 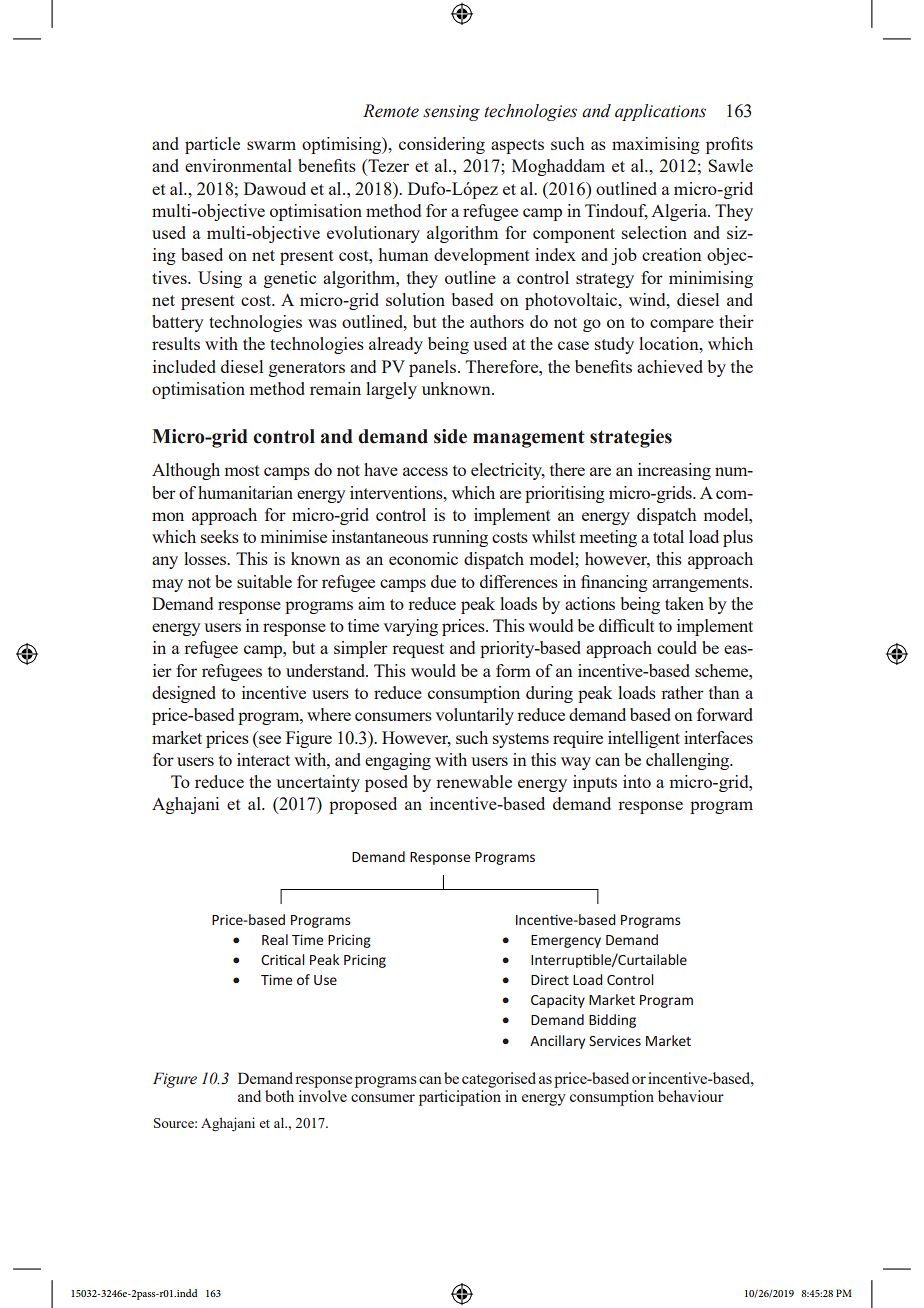 What do you see at coordinates (656, 145) in the screenshot?
I see `maximising` at bounding box center [656, 145].
